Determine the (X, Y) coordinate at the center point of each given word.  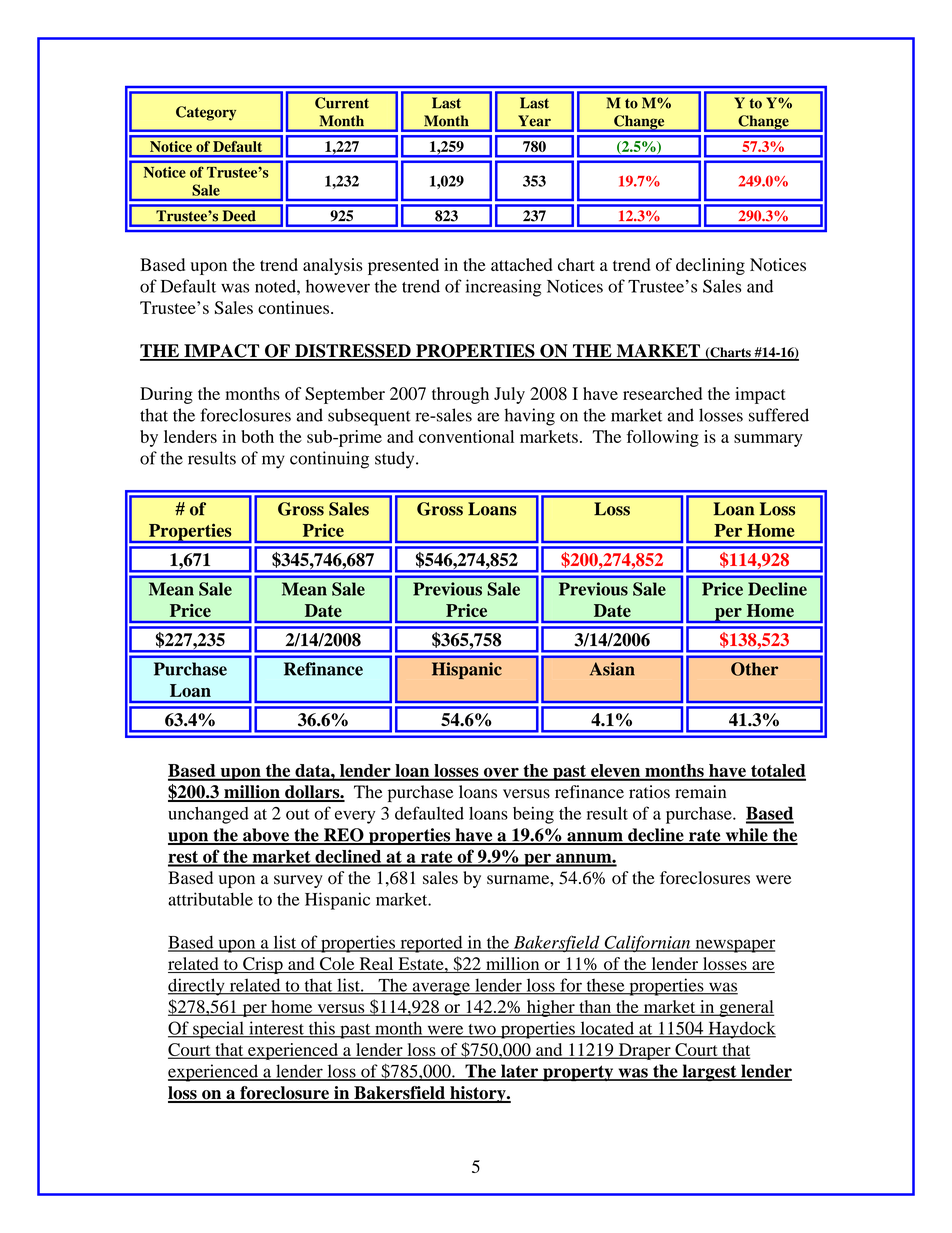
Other (754, 669)
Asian (612, 669)
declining (710, 266)
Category (206, 113)
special (218, 1030)
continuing (329, 460)
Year (535, 120)
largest (709, 1072)
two (482, 1030)
